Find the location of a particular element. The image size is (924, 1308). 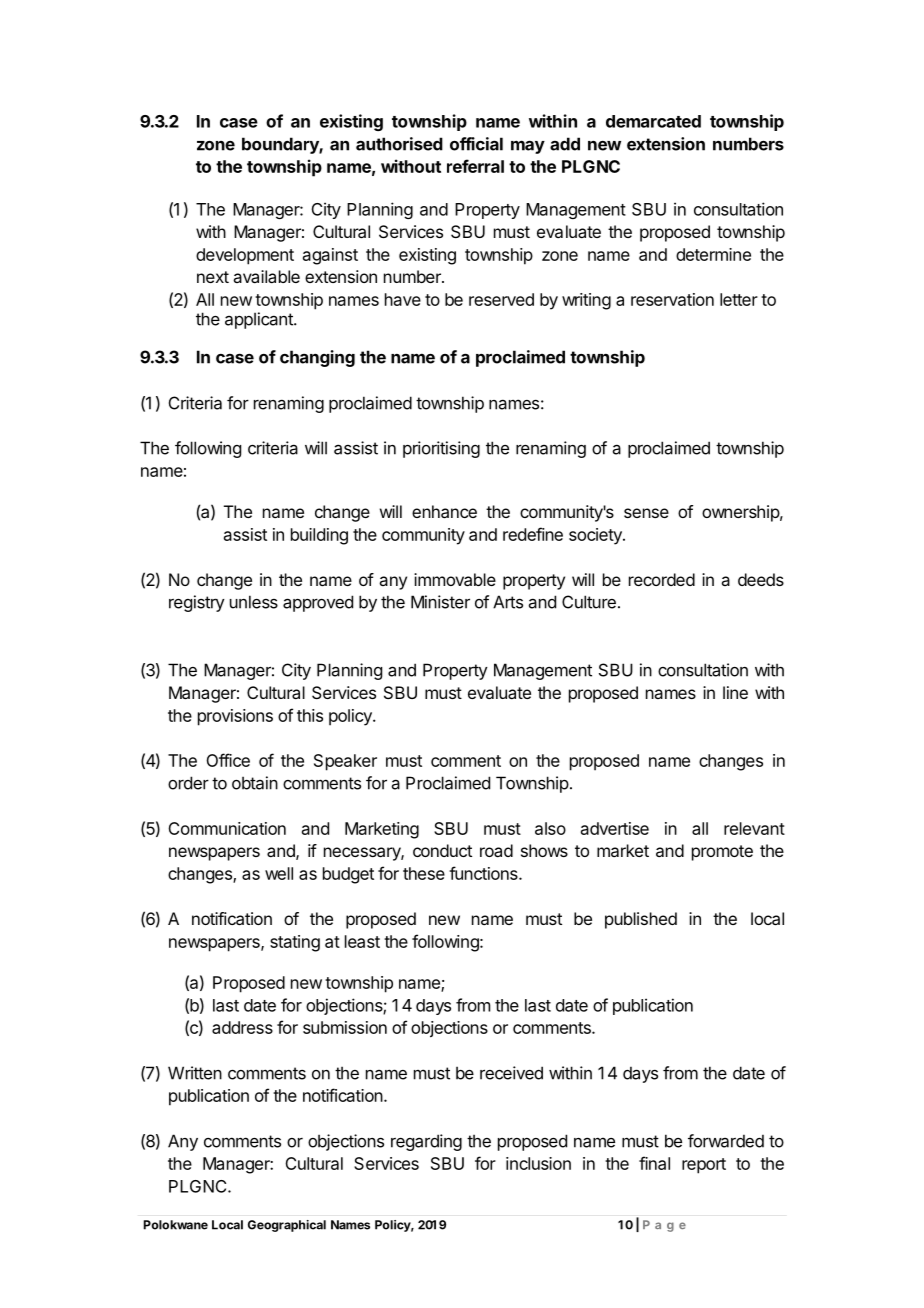

enhance is located at coordinates (444, 511).
